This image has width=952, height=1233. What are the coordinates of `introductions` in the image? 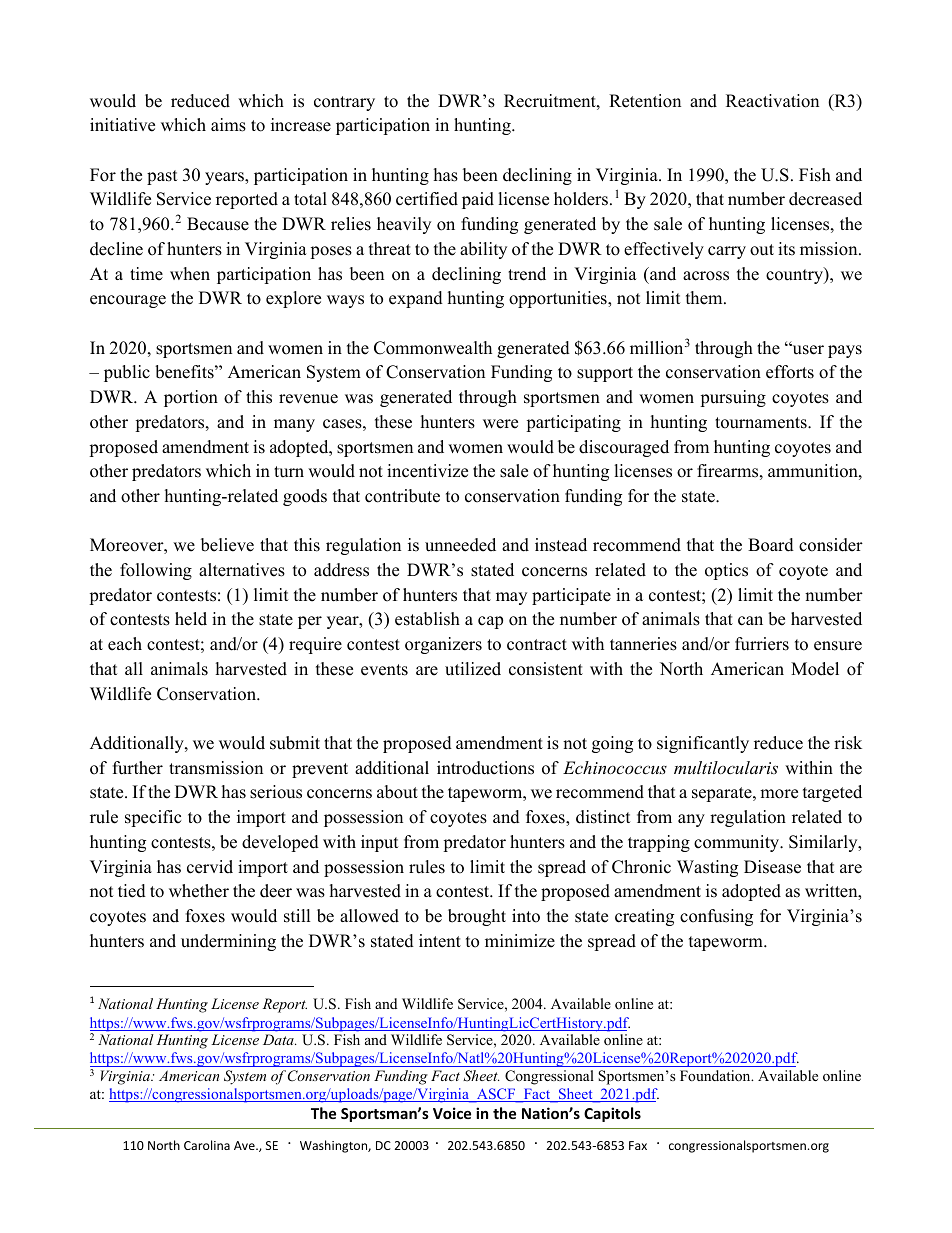 It's located at (485, 768).
